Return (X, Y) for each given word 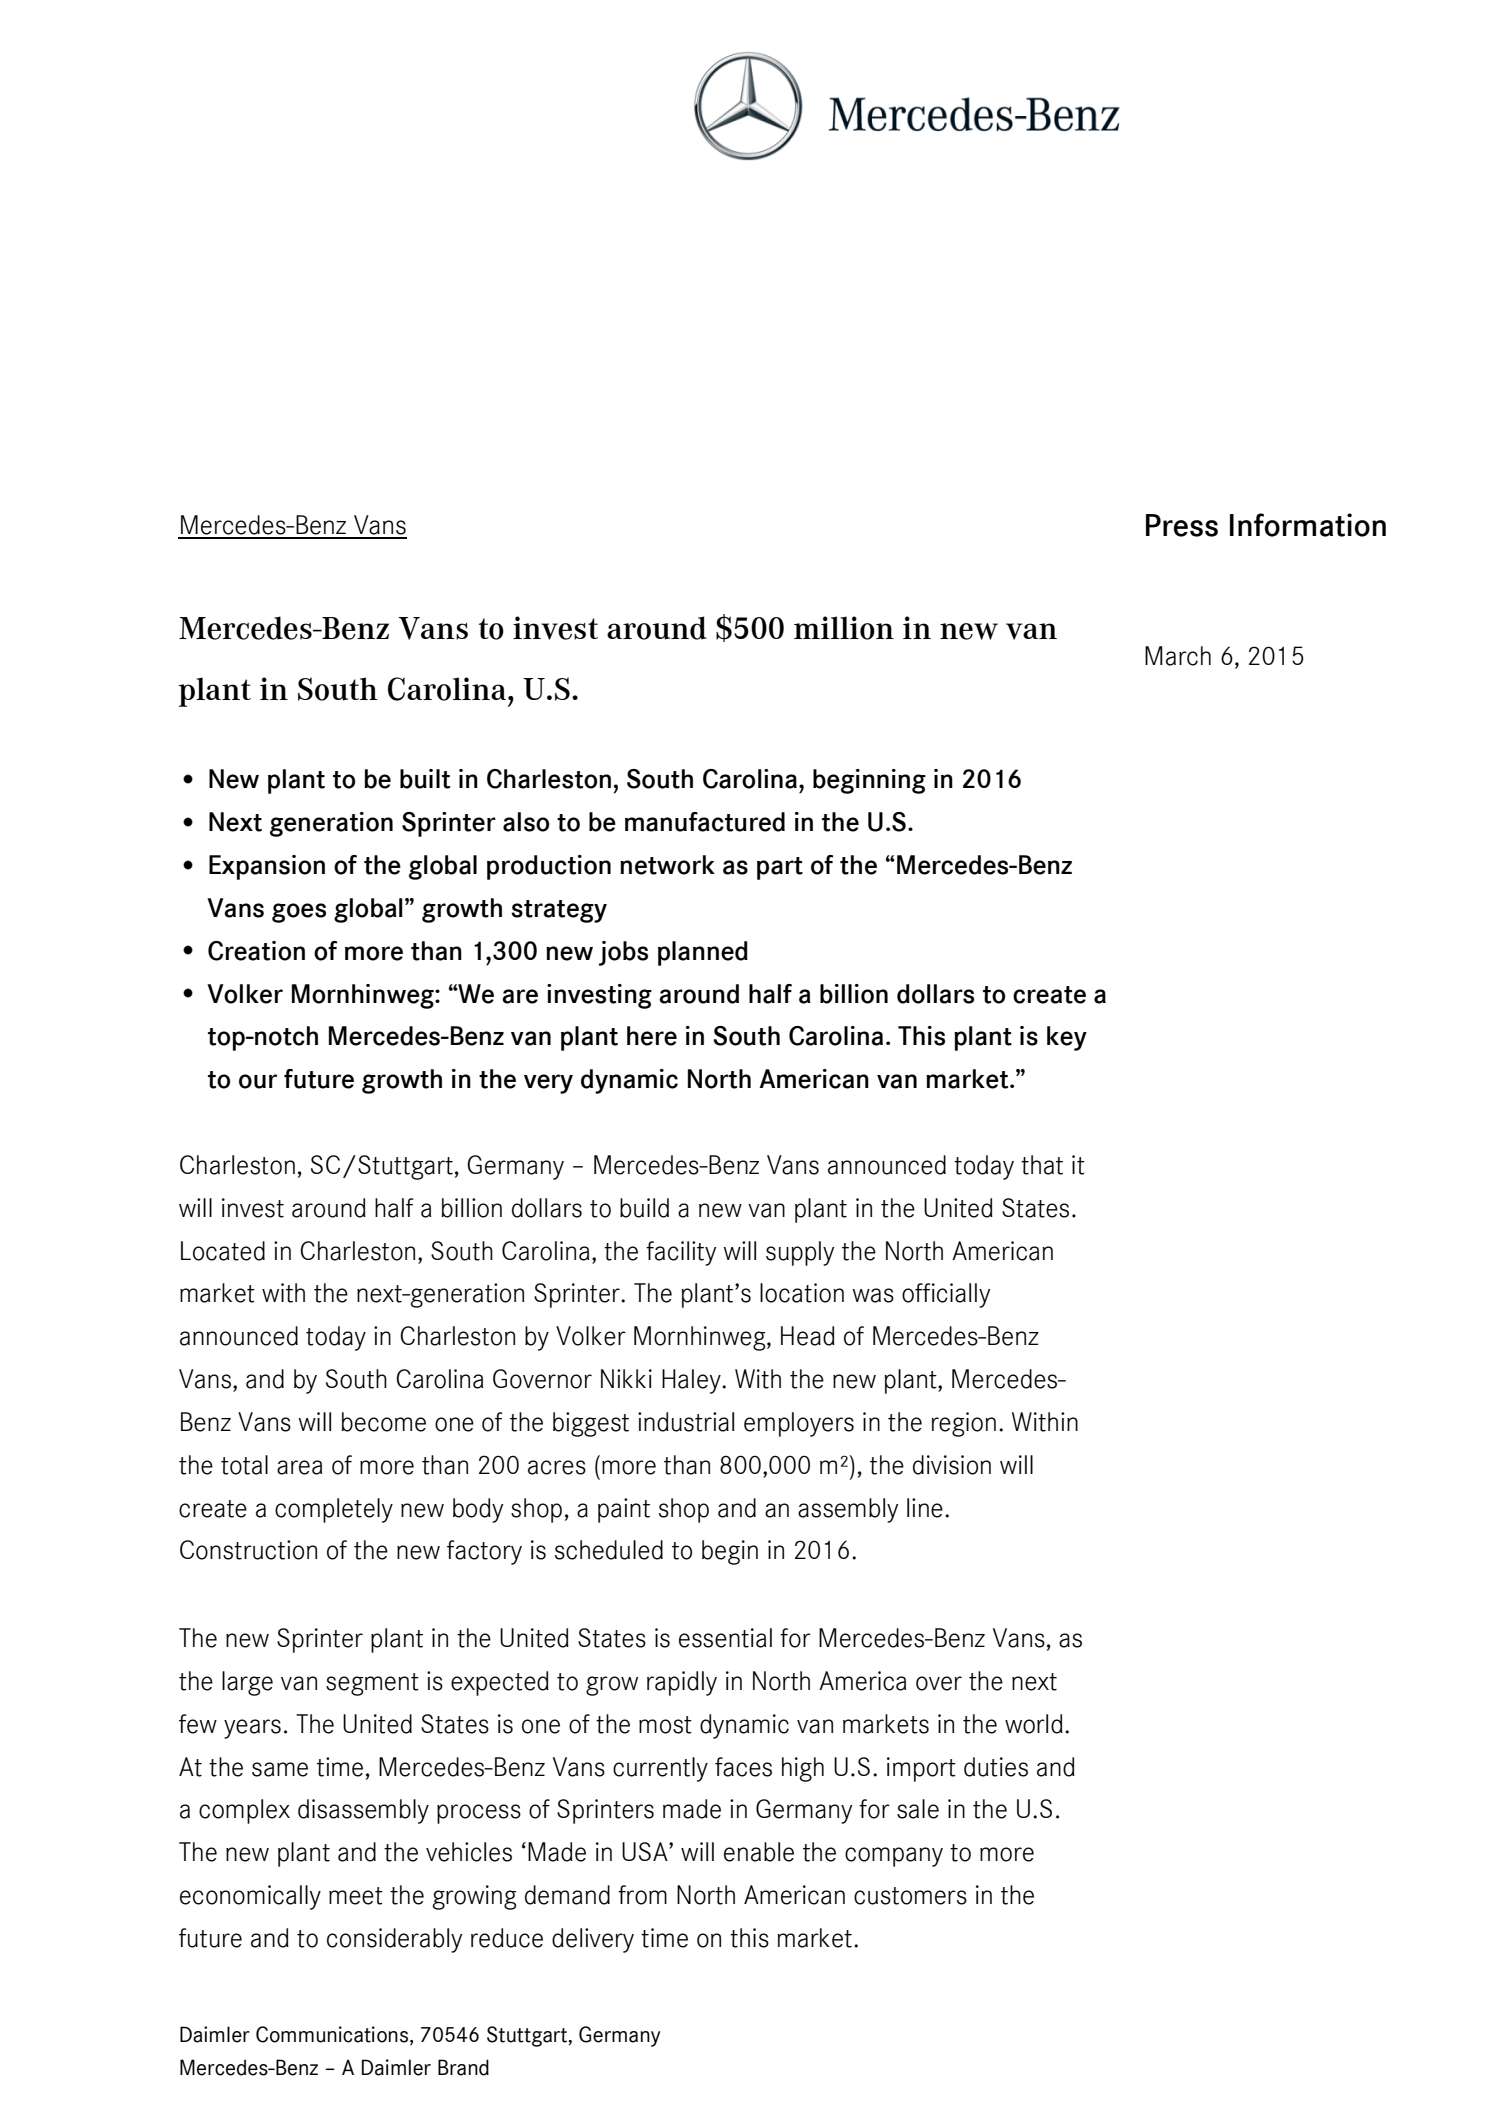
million (844, 628)
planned (703, 953)
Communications (333, 2035)
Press (1182, 525)
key (1067, 1038)
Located (223, 1251)
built (425, 779)
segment (372, 1684)
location (802, 1293)
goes (299, 913)
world (1034, 1724)
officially (946, 1295)
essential (725, 1638)
